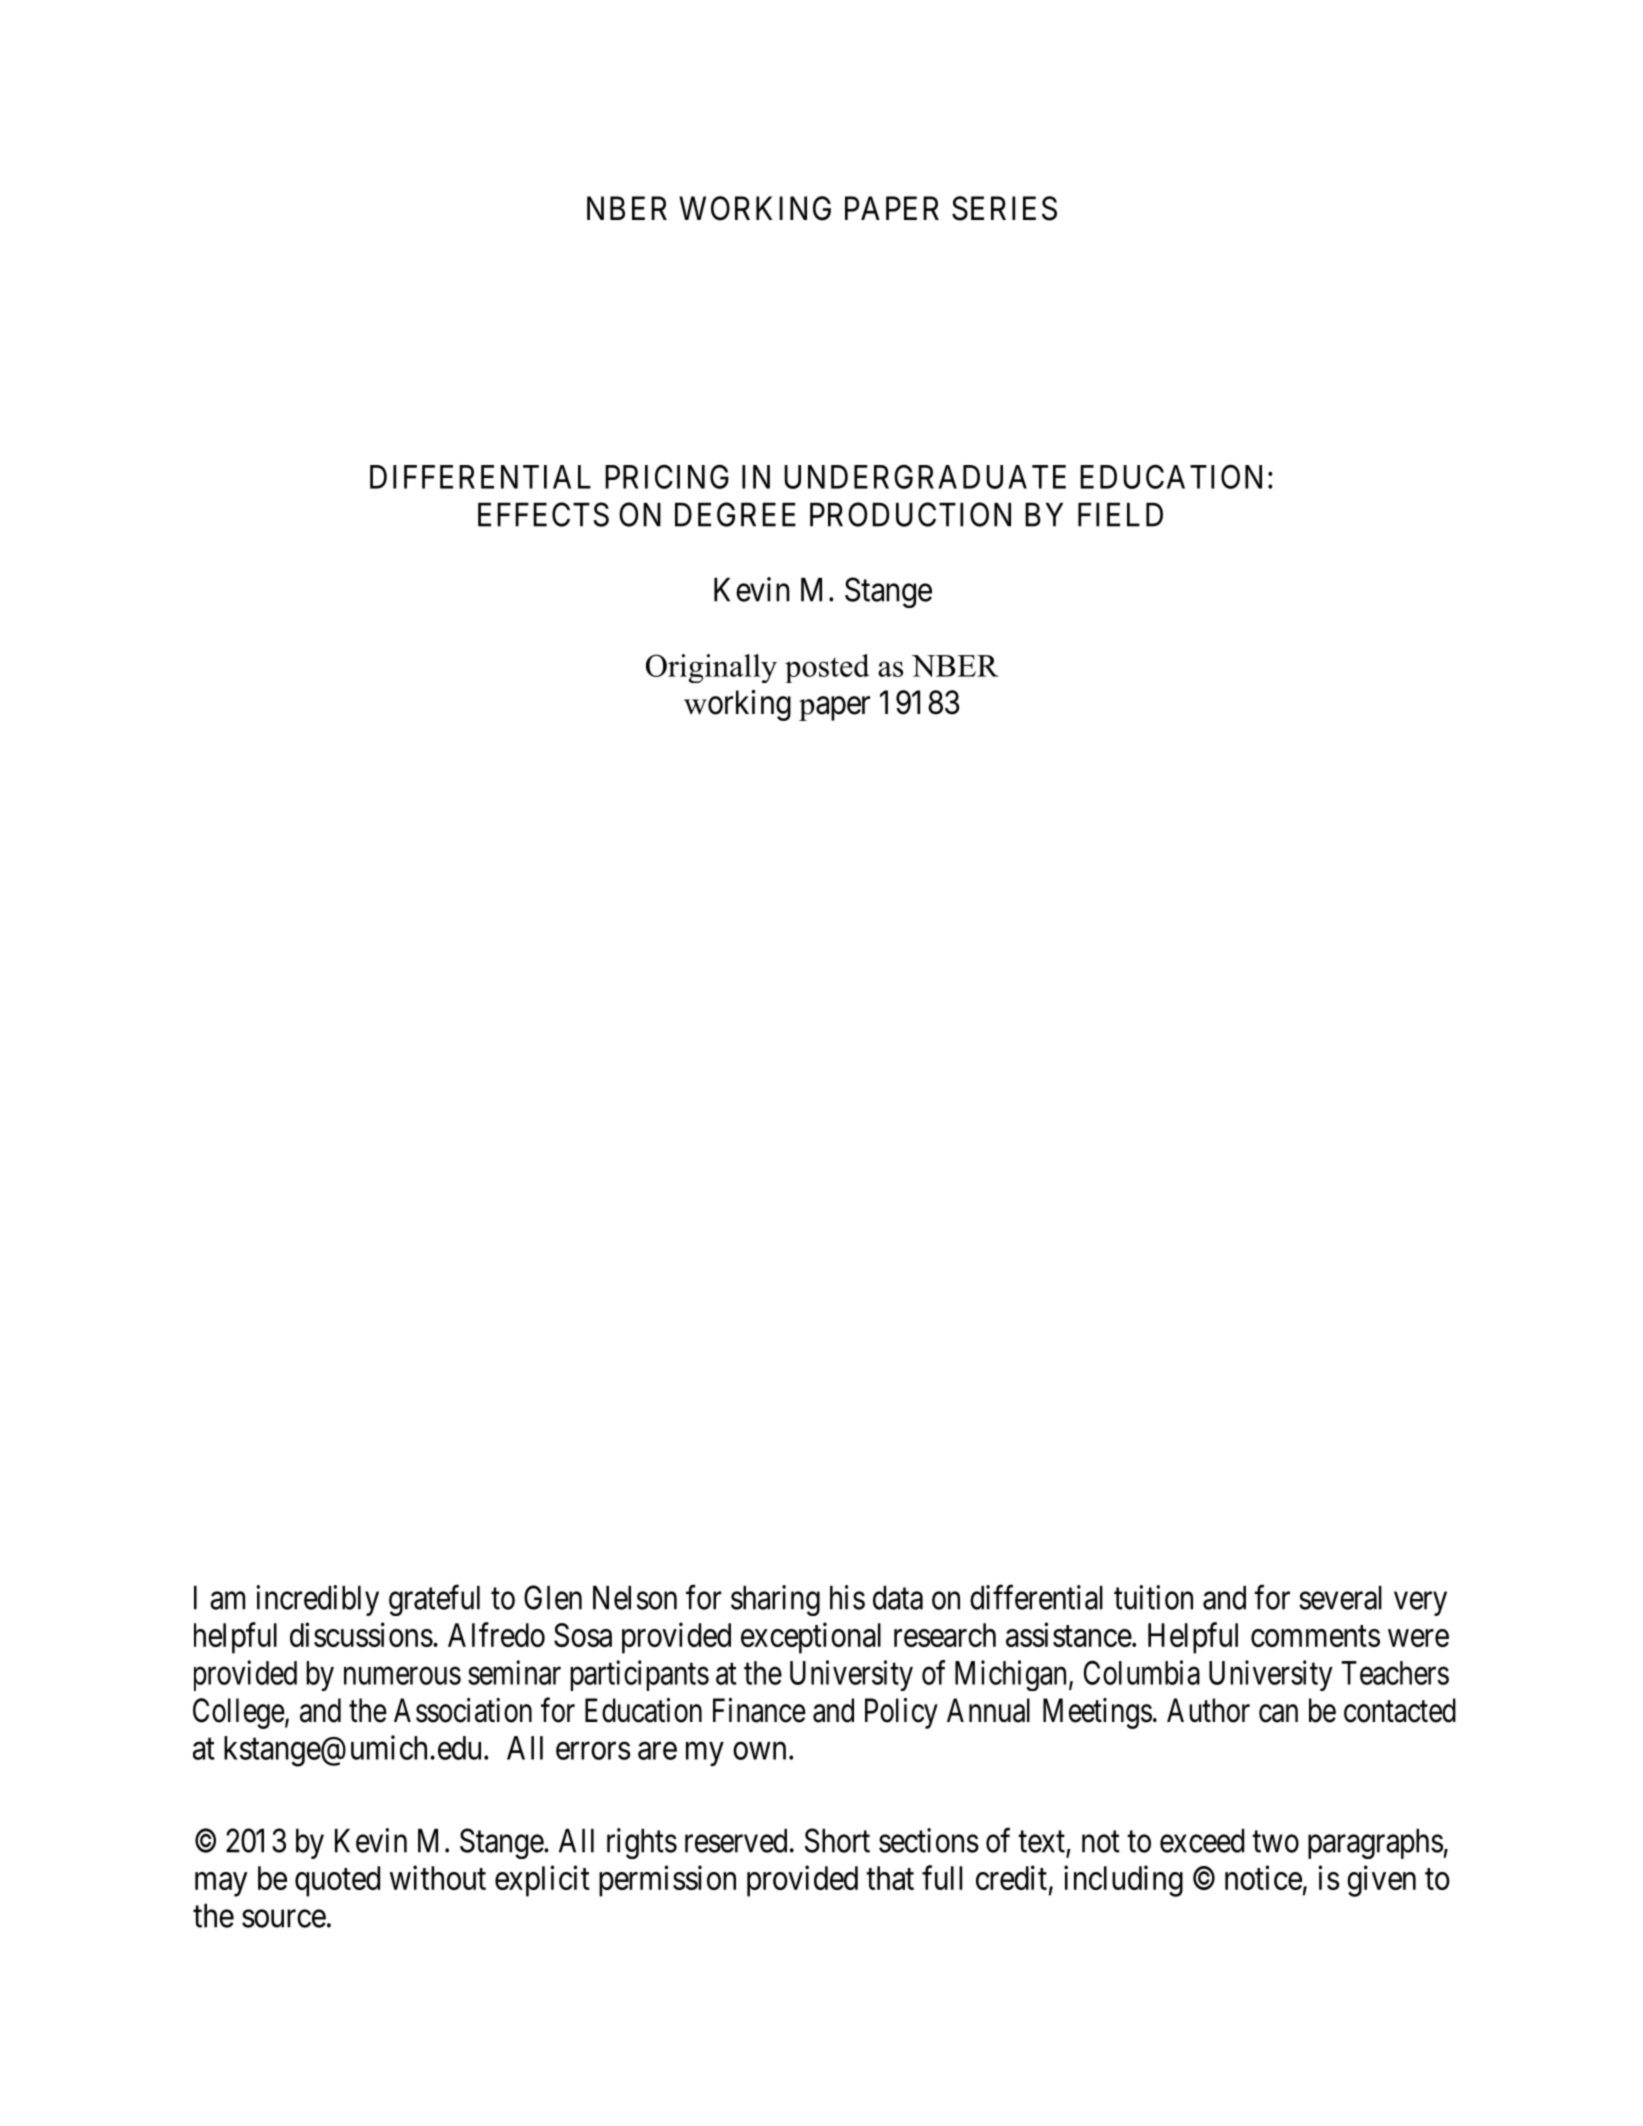 The image size is (1643, 2126). I want to click on posted, so click(827, 668).
